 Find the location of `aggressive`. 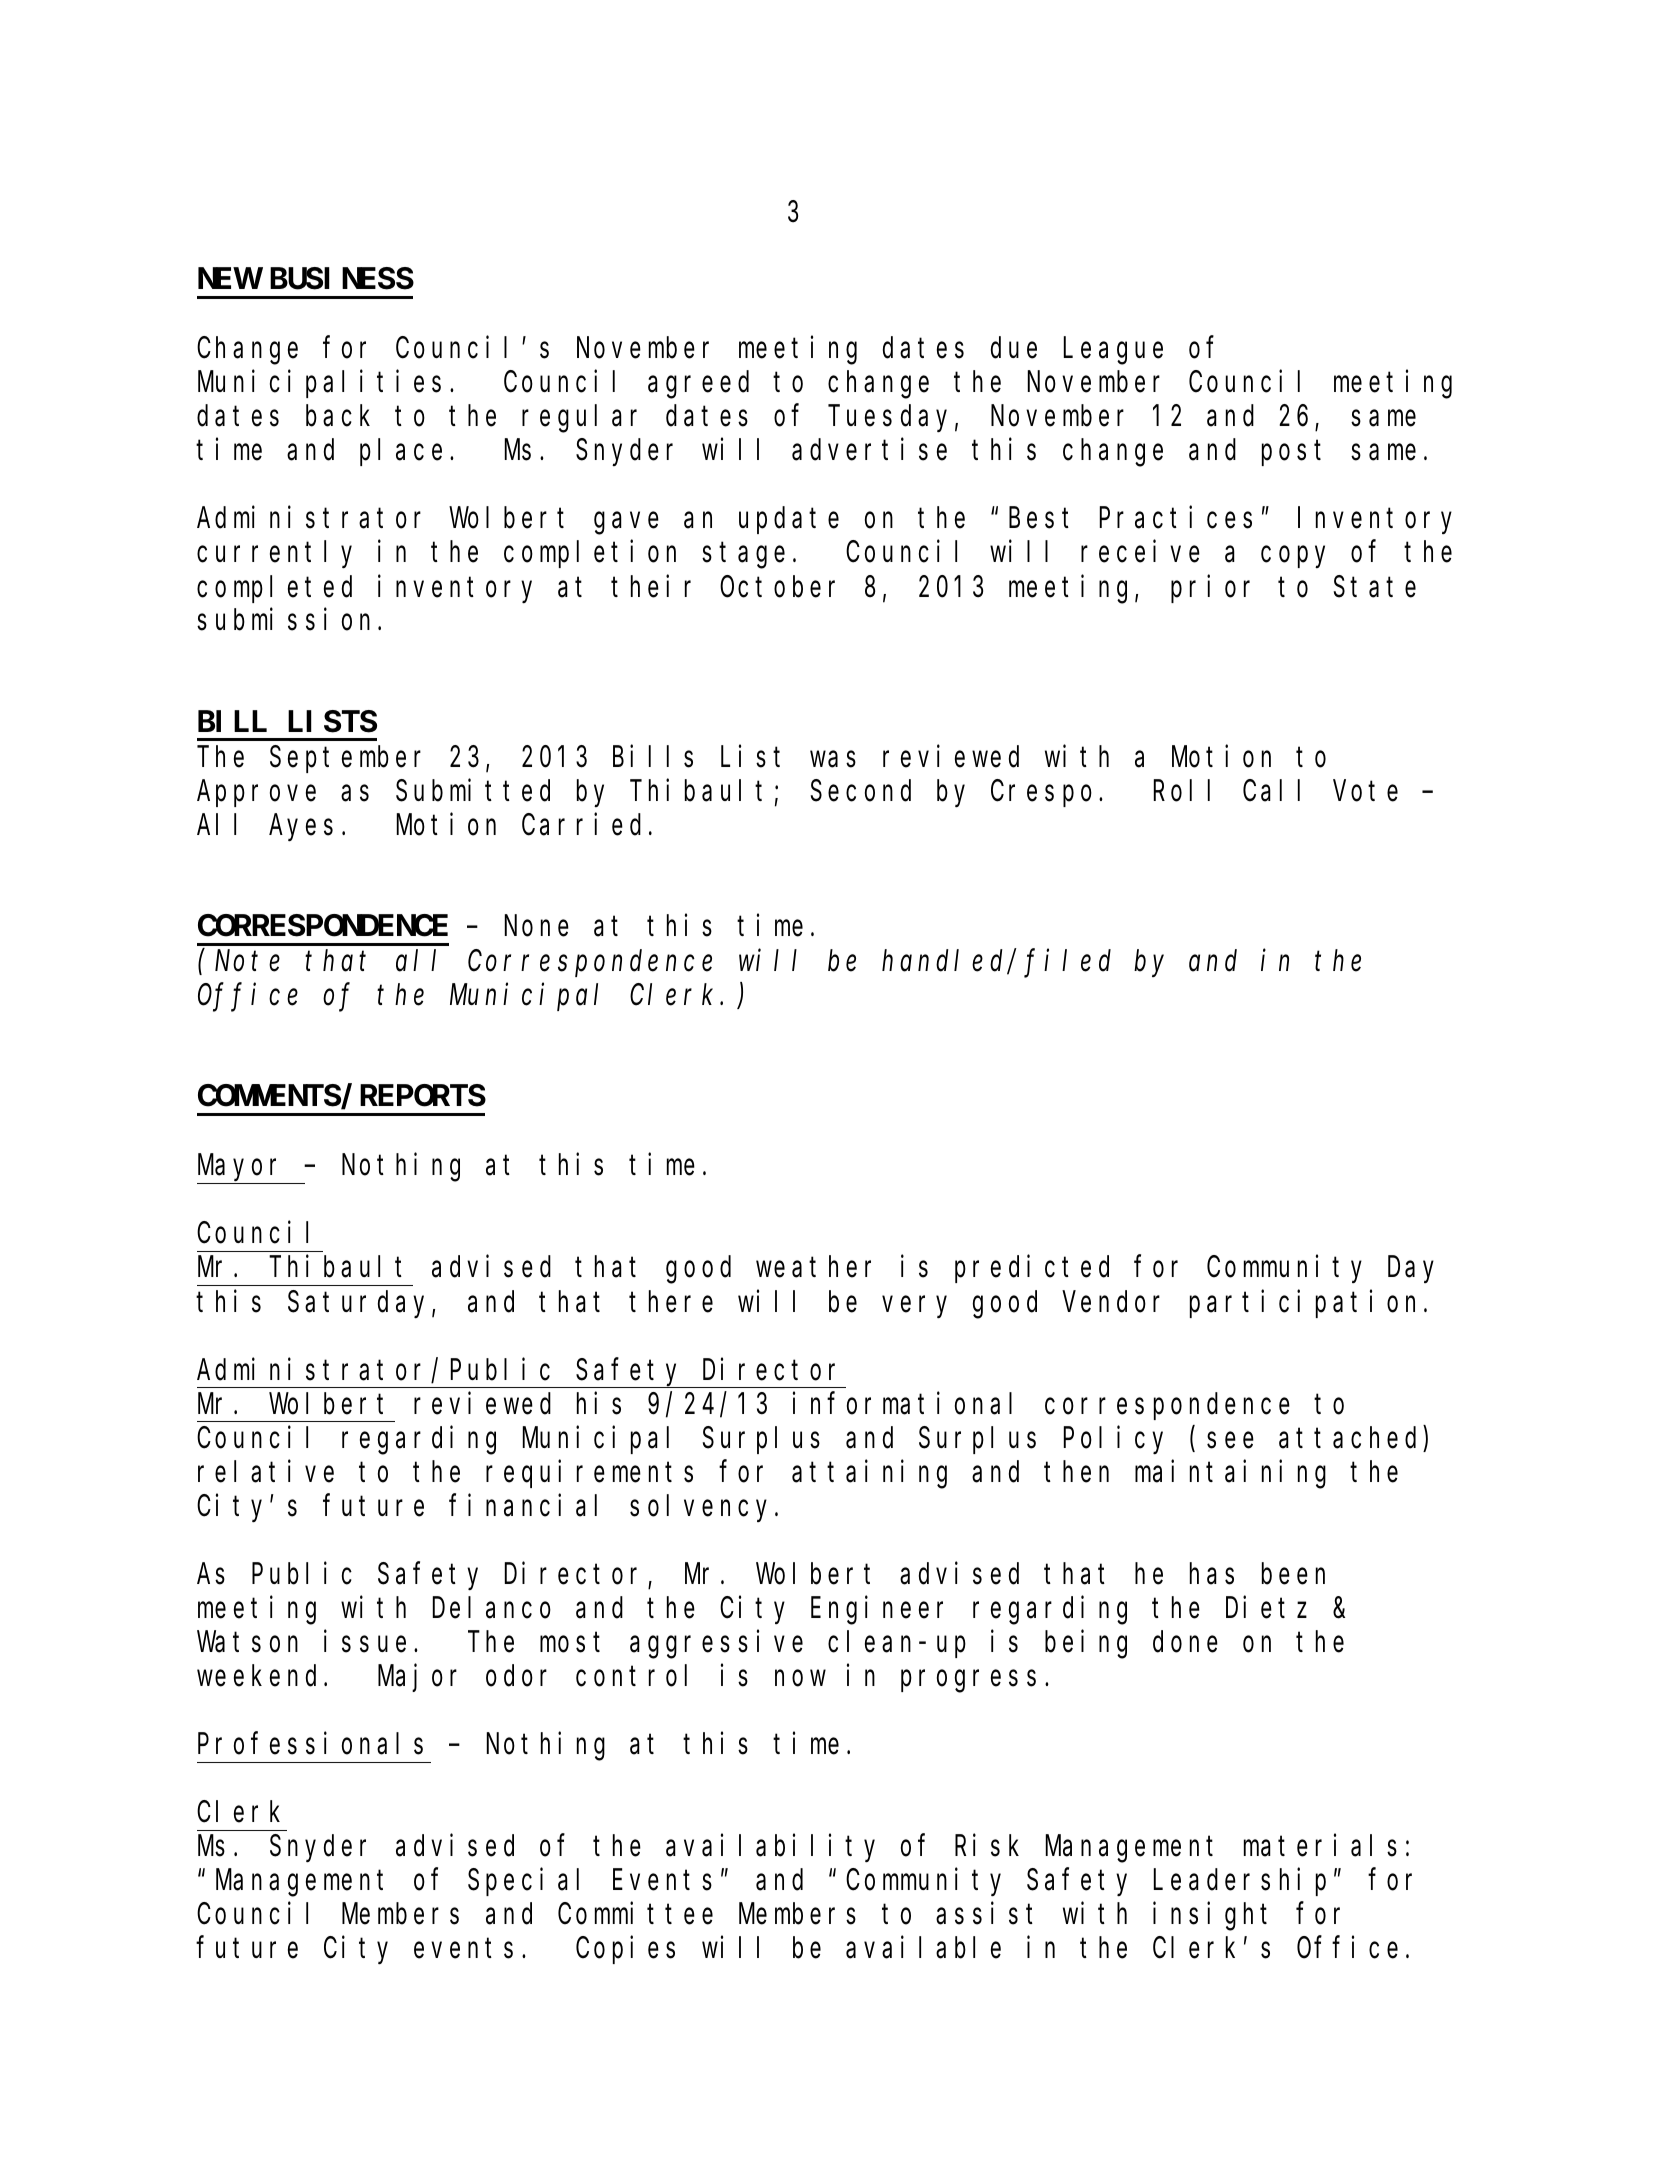

aggressive is located at coordinates (716, 1644).
